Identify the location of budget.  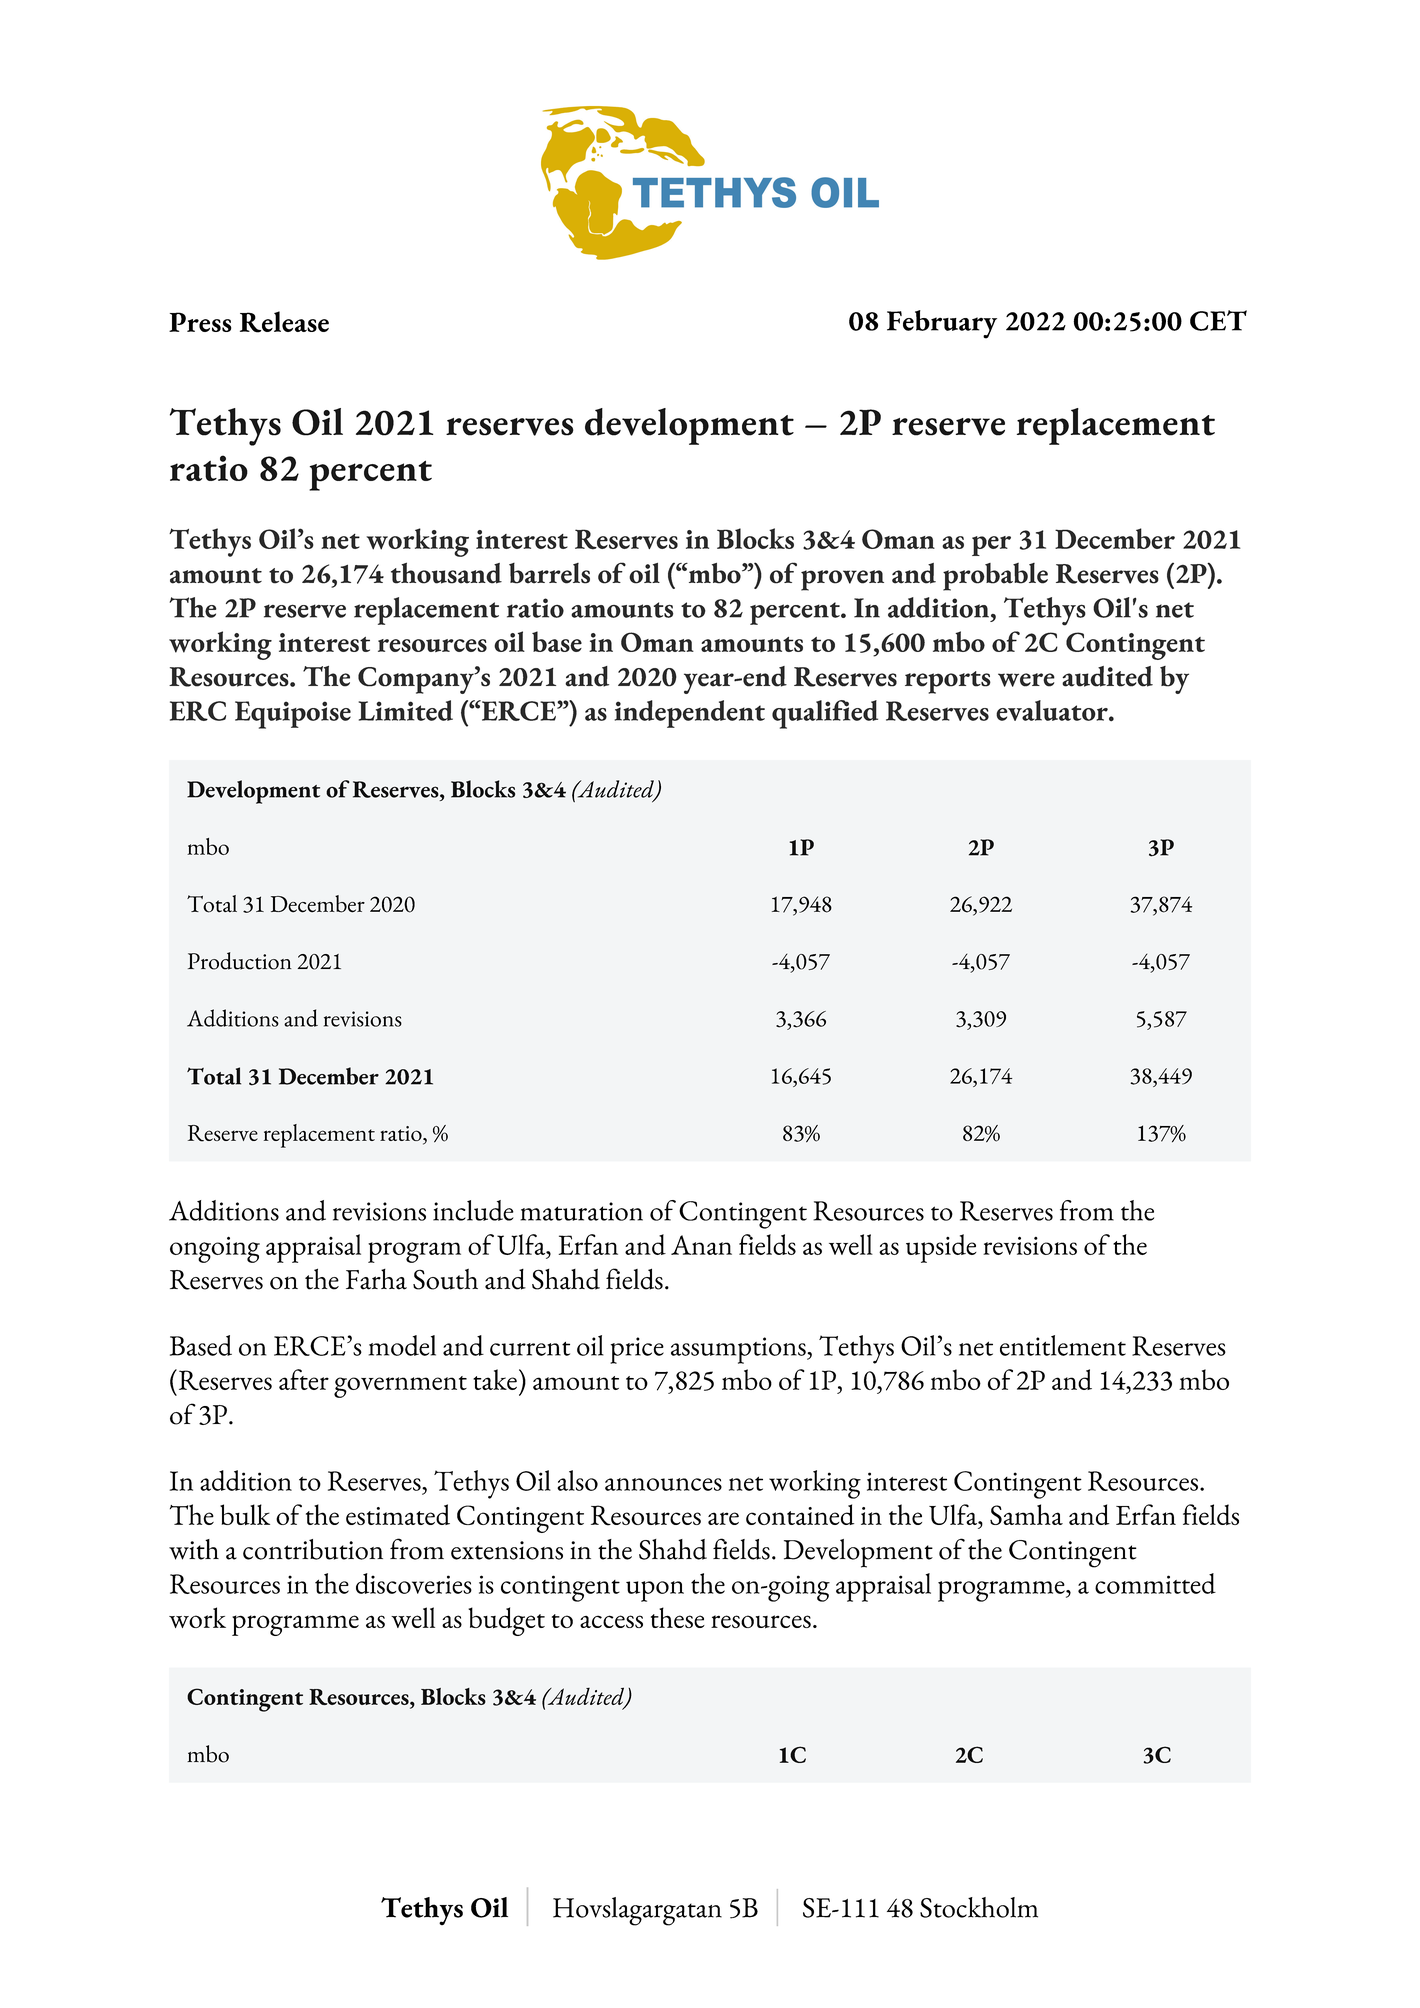
(506, 1621).
